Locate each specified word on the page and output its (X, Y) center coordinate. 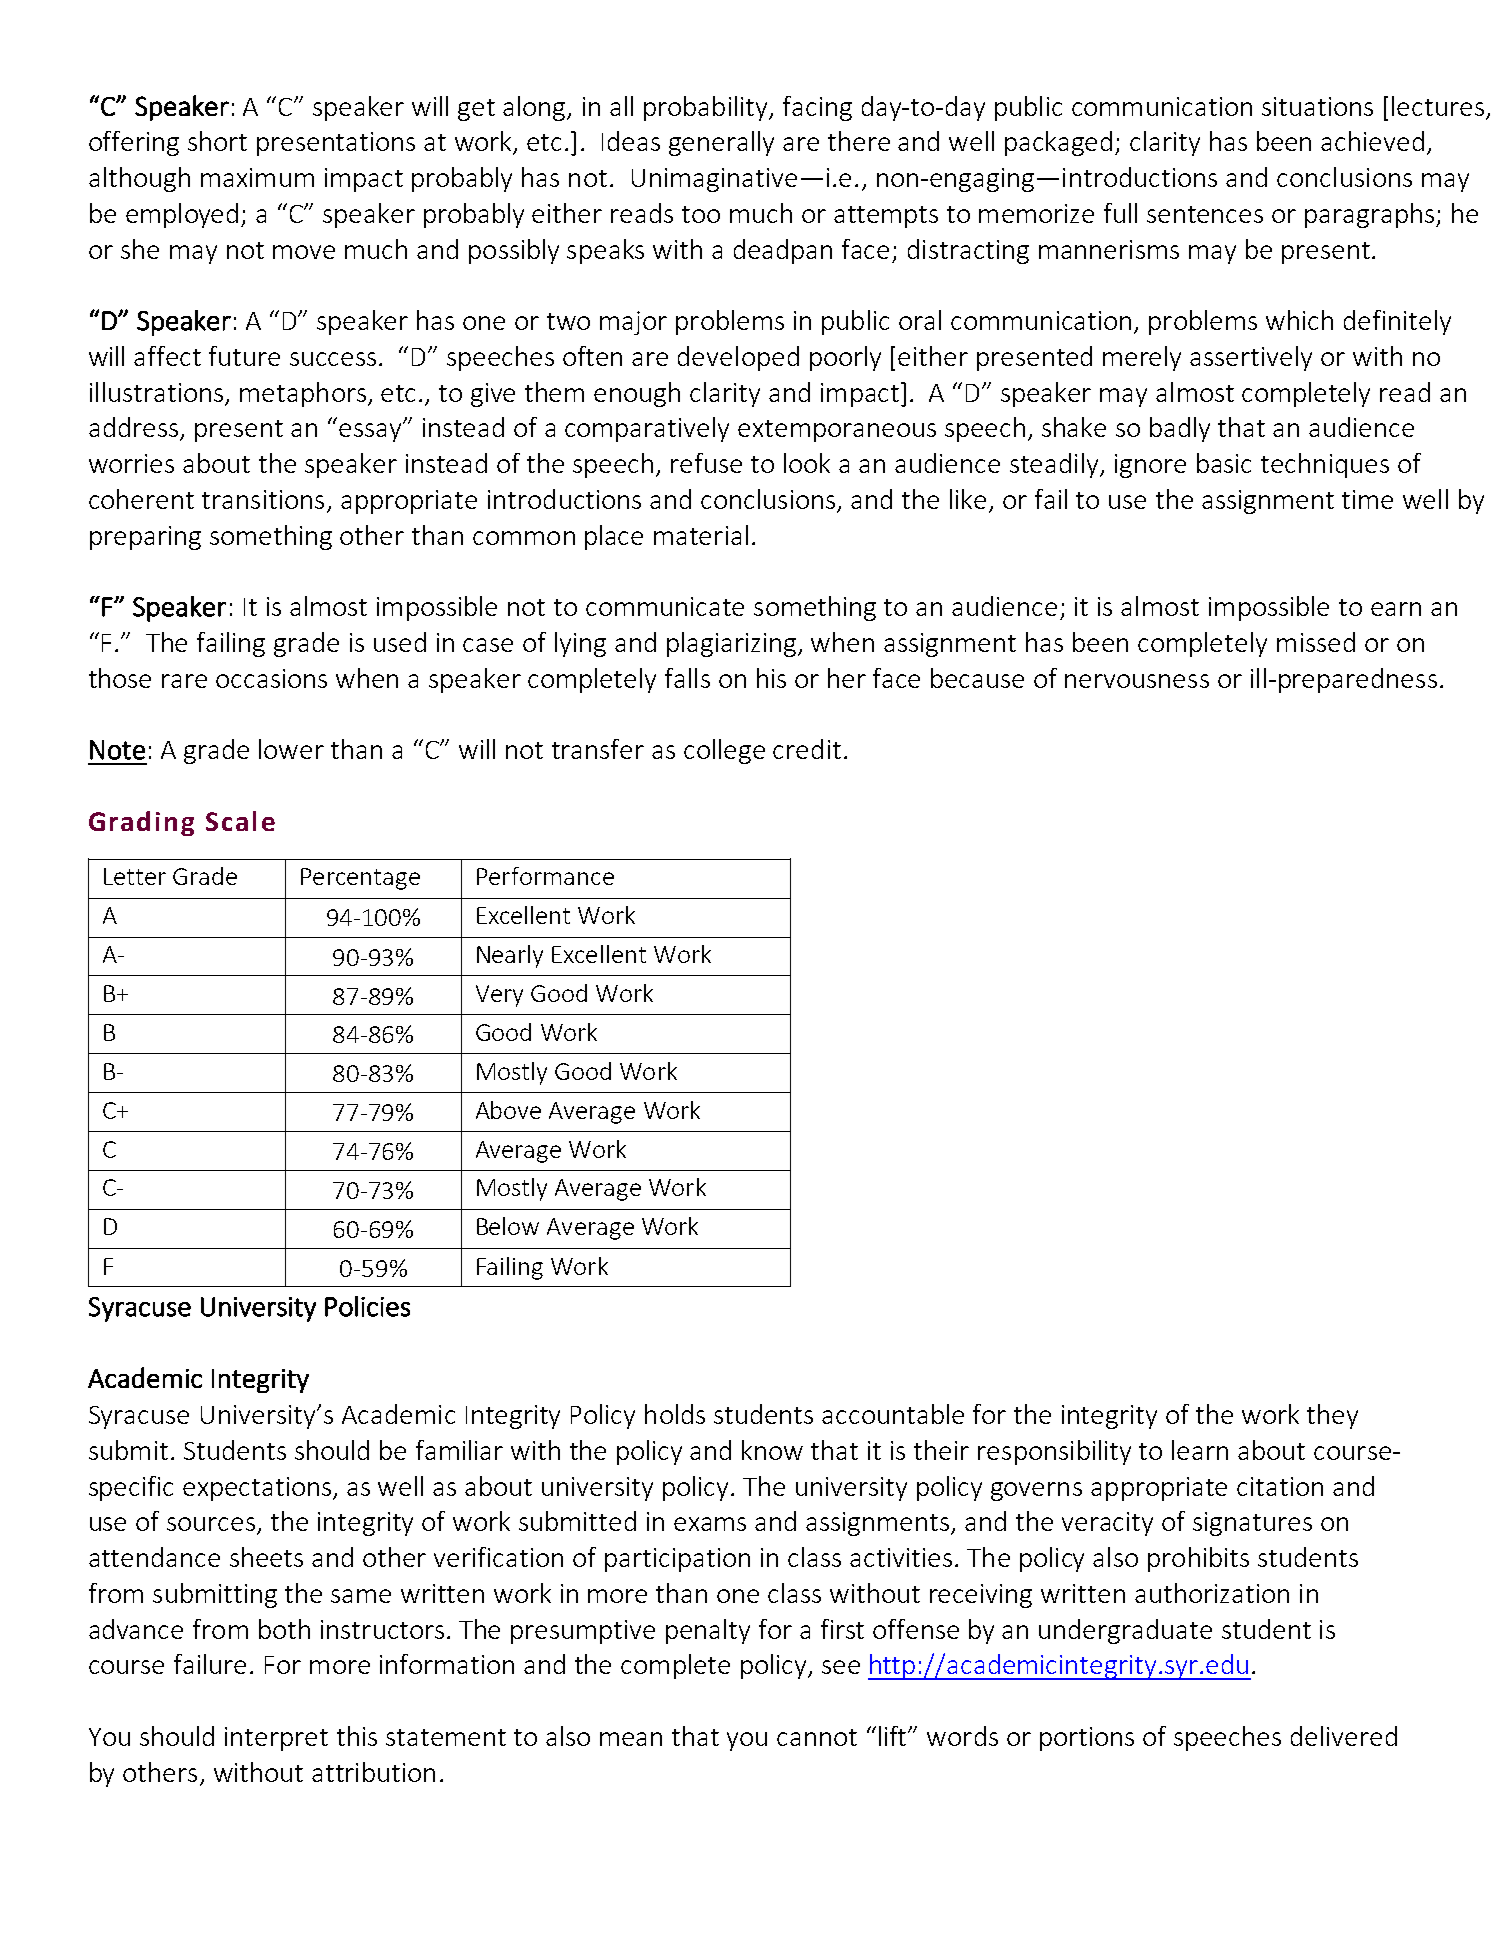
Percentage (360, 879)
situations (1317, 106)
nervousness (1137, 681)
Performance (545, 876)
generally (721, 143)
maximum (257, 177)
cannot (817, 1737)
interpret (276, 1739)
